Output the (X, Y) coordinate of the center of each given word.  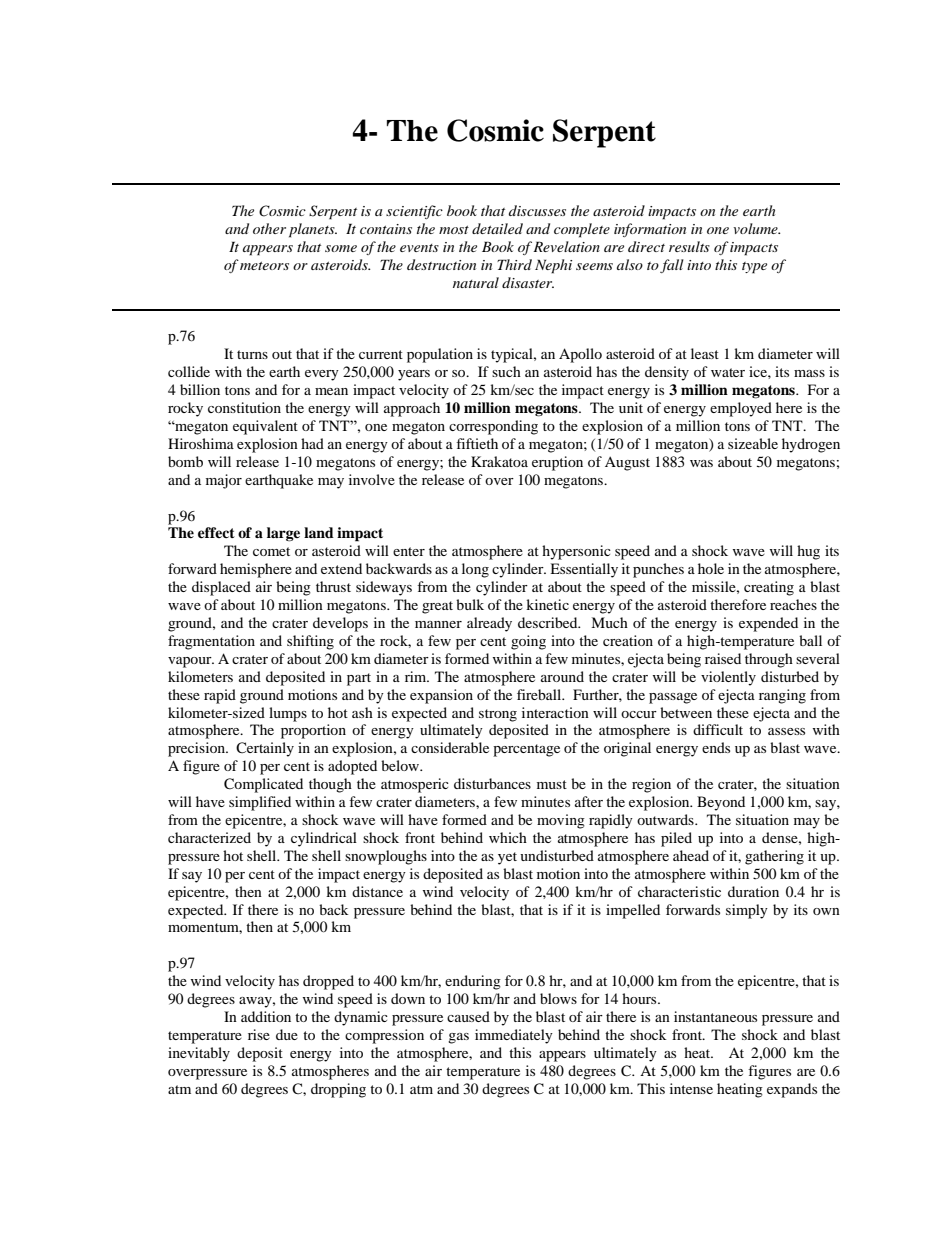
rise (259, 1034)
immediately (514, 1036)
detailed (497, 228)
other (269, 228)
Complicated (263, 785)
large (283, 534)
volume (756, 228)
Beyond (721, 803)
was (701, 463)
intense (691, 1088)
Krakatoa (499, 461)
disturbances (492, 783)
